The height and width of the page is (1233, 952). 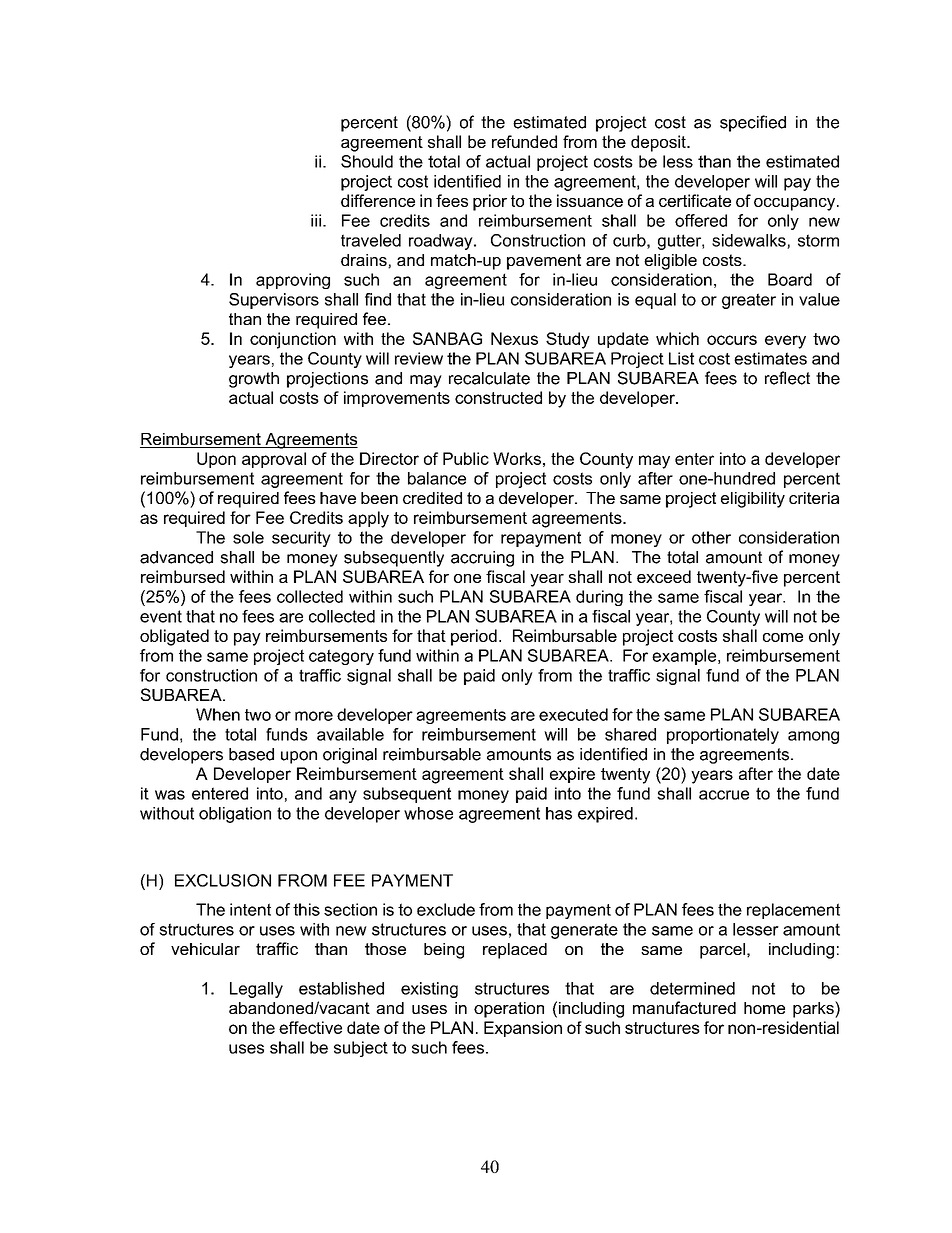 I want to click on other, so click(x=711, y=537).
